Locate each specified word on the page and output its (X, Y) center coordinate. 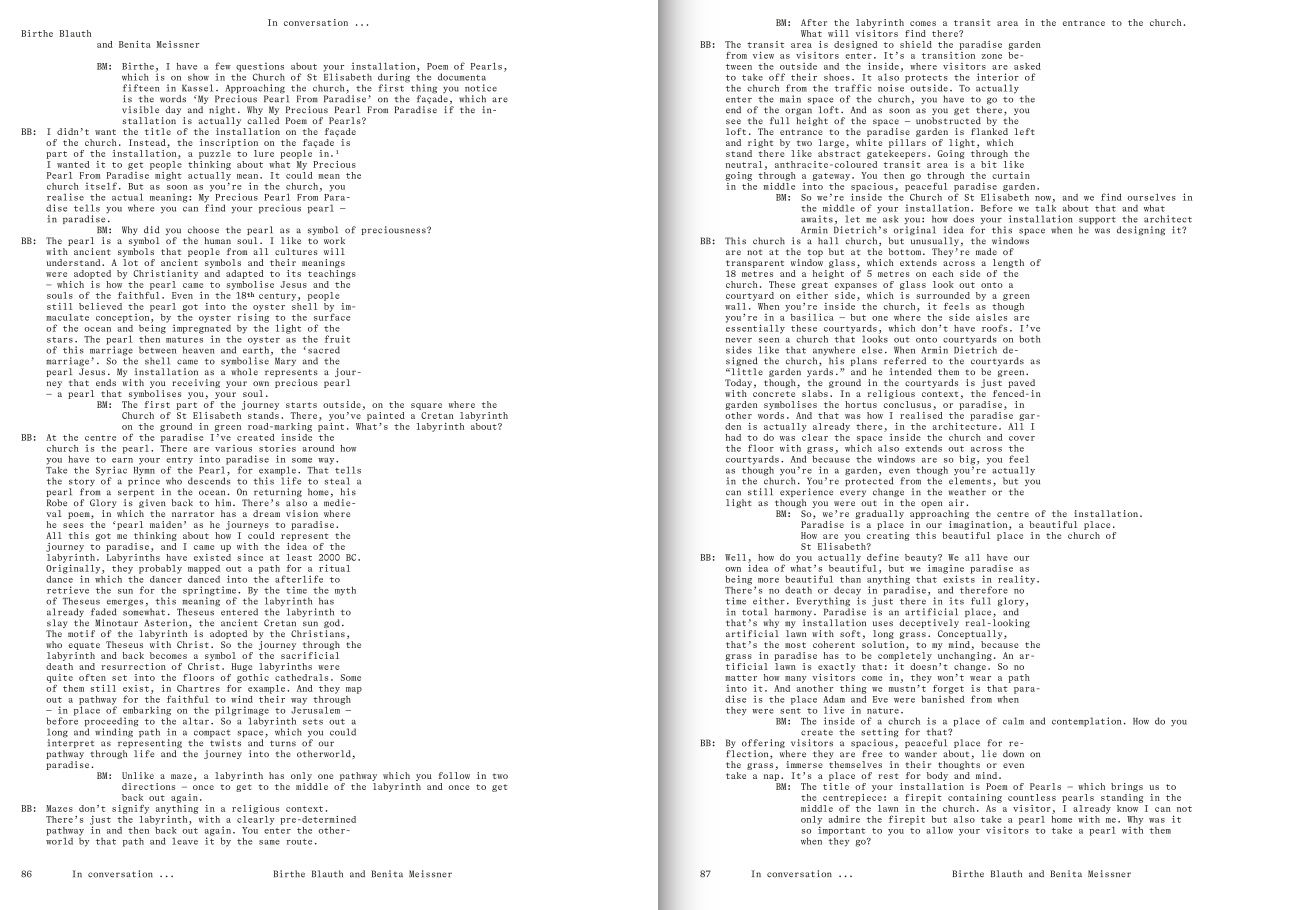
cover (1022, 438)
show (198, 77)
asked (1027, 66)
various (233, 448)
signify (130, 809)
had (733, 437)
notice (481, 88)
